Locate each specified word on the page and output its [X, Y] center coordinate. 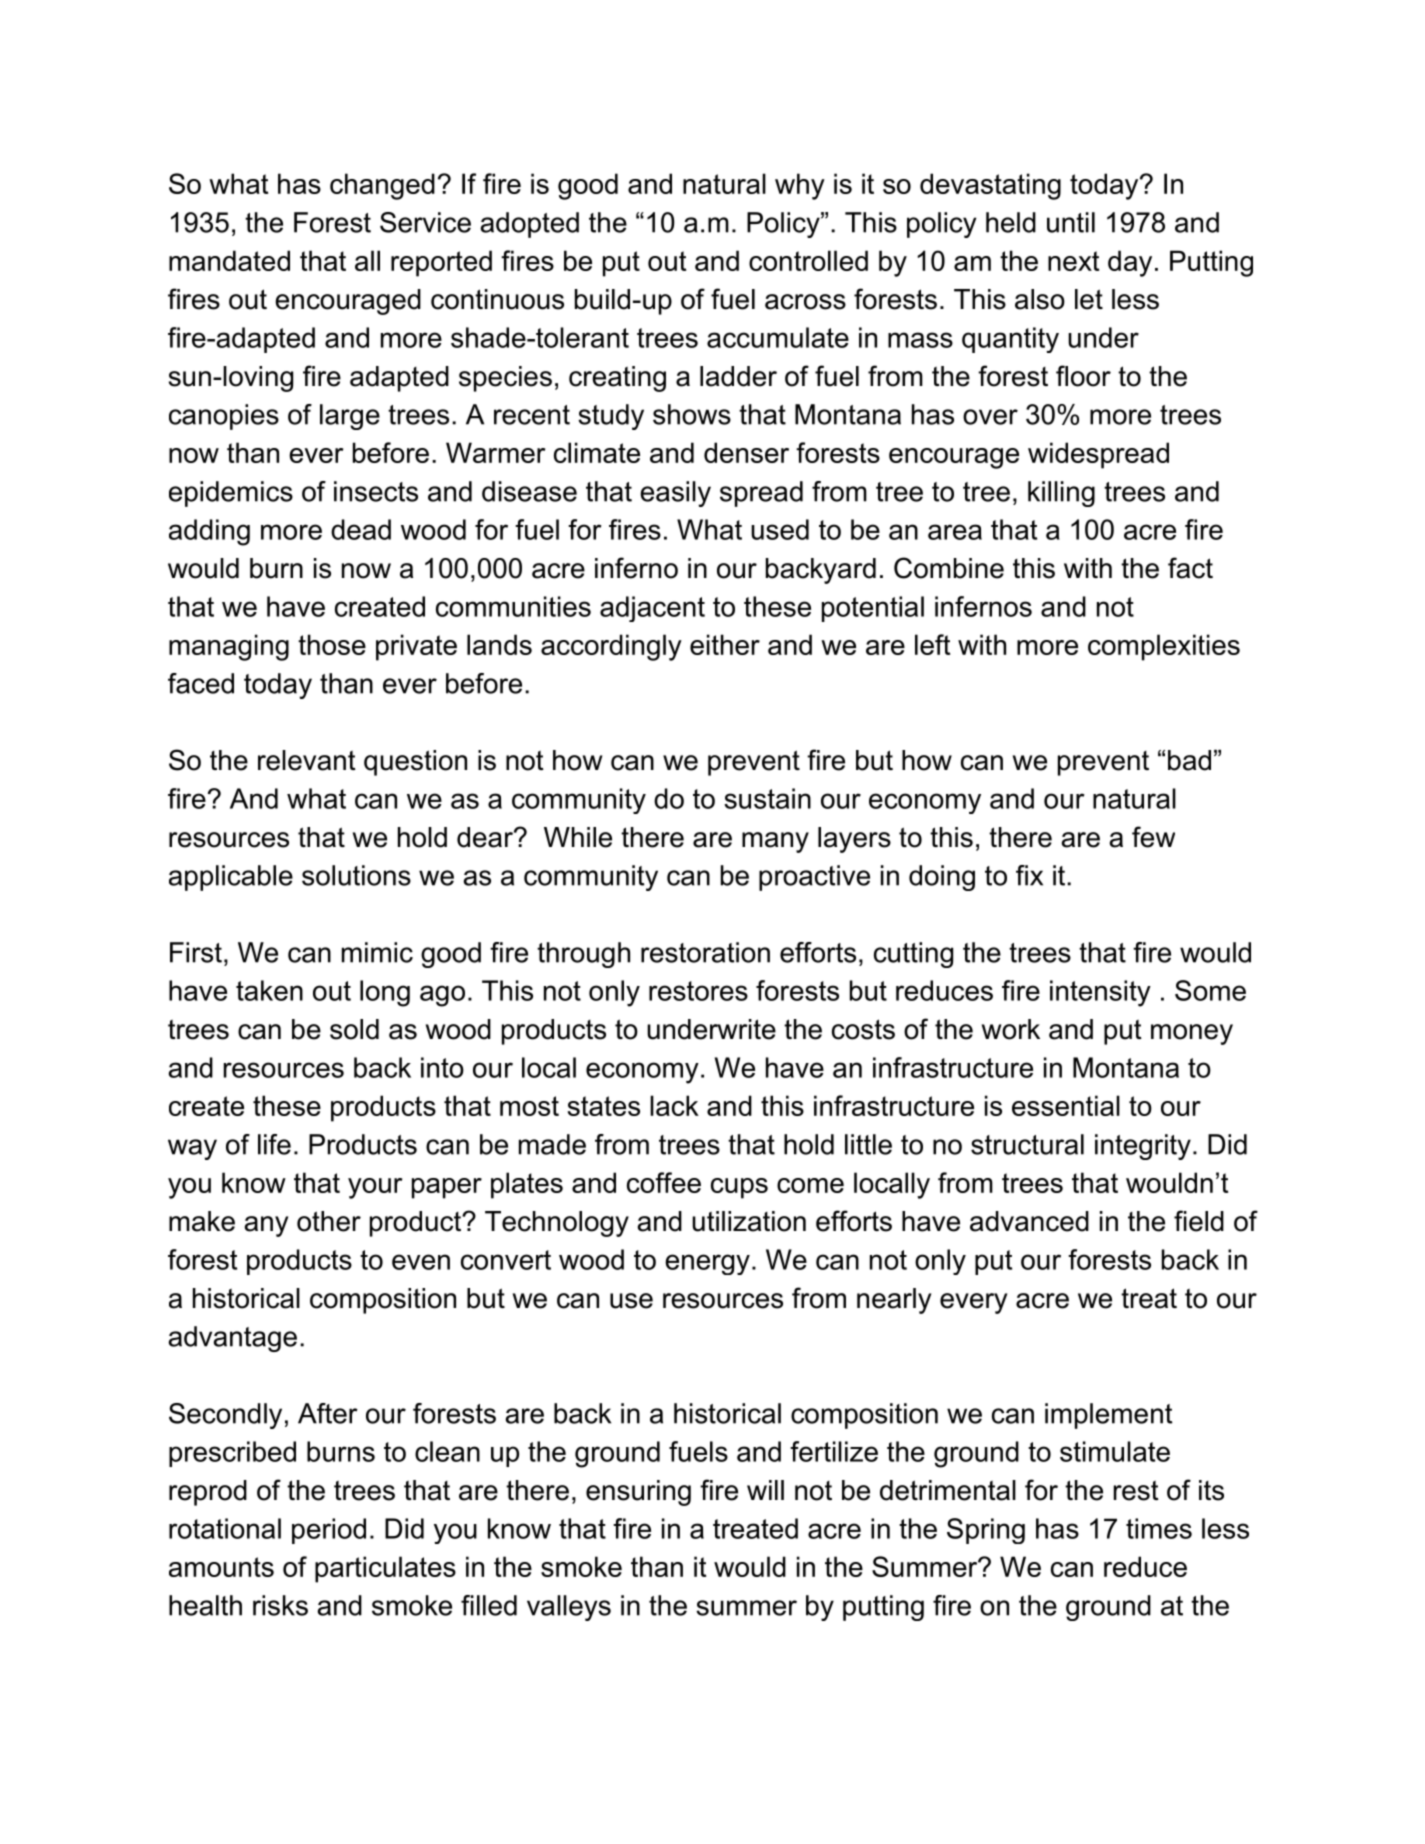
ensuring [638, 1493]
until [1071, 222]
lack [674, 1105]
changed [382, 186]
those [332, 644]
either [725, 644]
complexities [1164, 647]
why [800, 186]
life [274, 1144]
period [329, 1531]
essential [1066, 1105]
